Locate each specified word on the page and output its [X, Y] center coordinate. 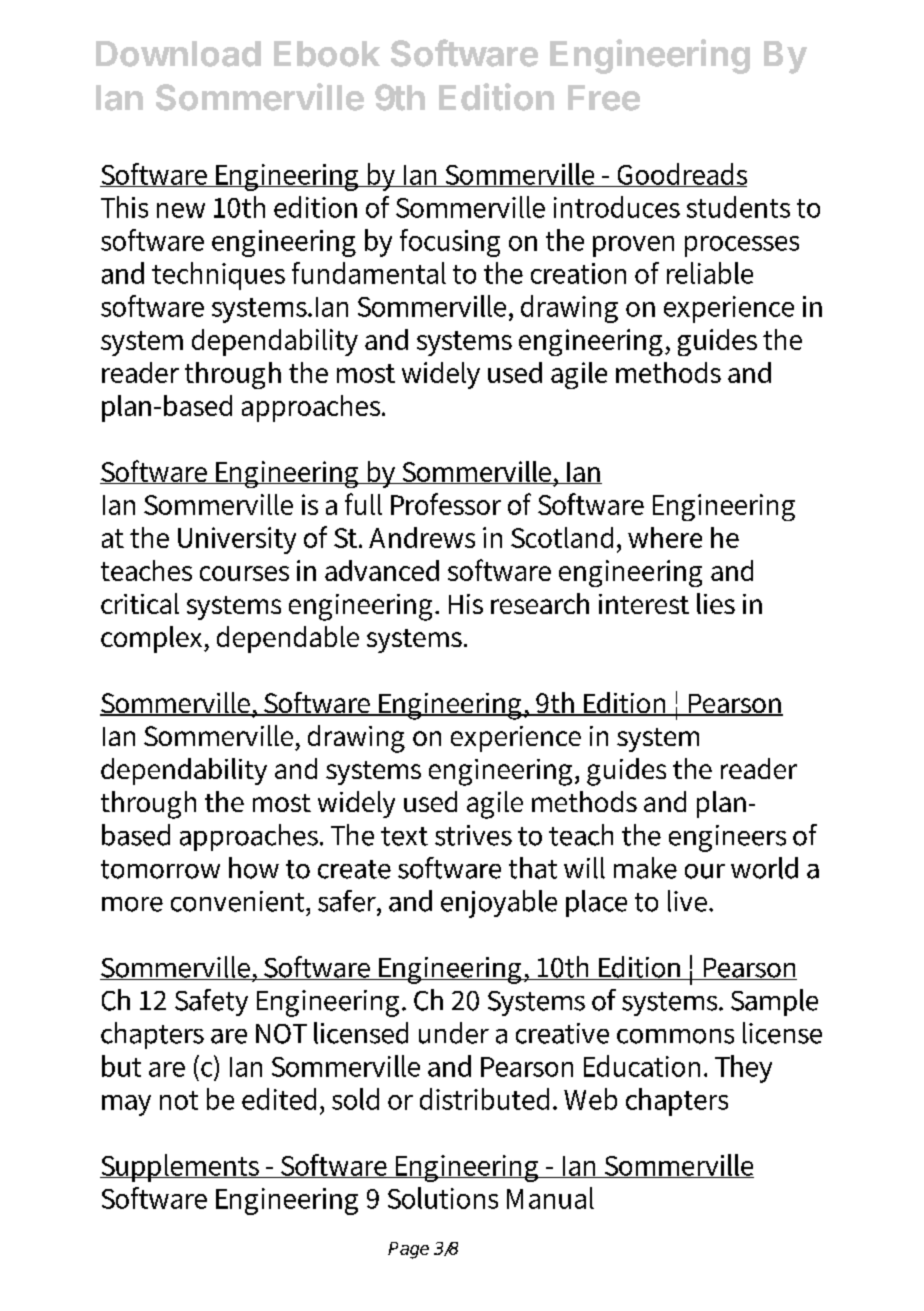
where [665, 537]
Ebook [327, 54]
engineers [727, 838]
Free [604, 98]
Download [178, 54]
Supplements [181, 1168]
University [237, 540]
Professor [446, 504]
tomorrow [160, 869]
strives [473, 835]
